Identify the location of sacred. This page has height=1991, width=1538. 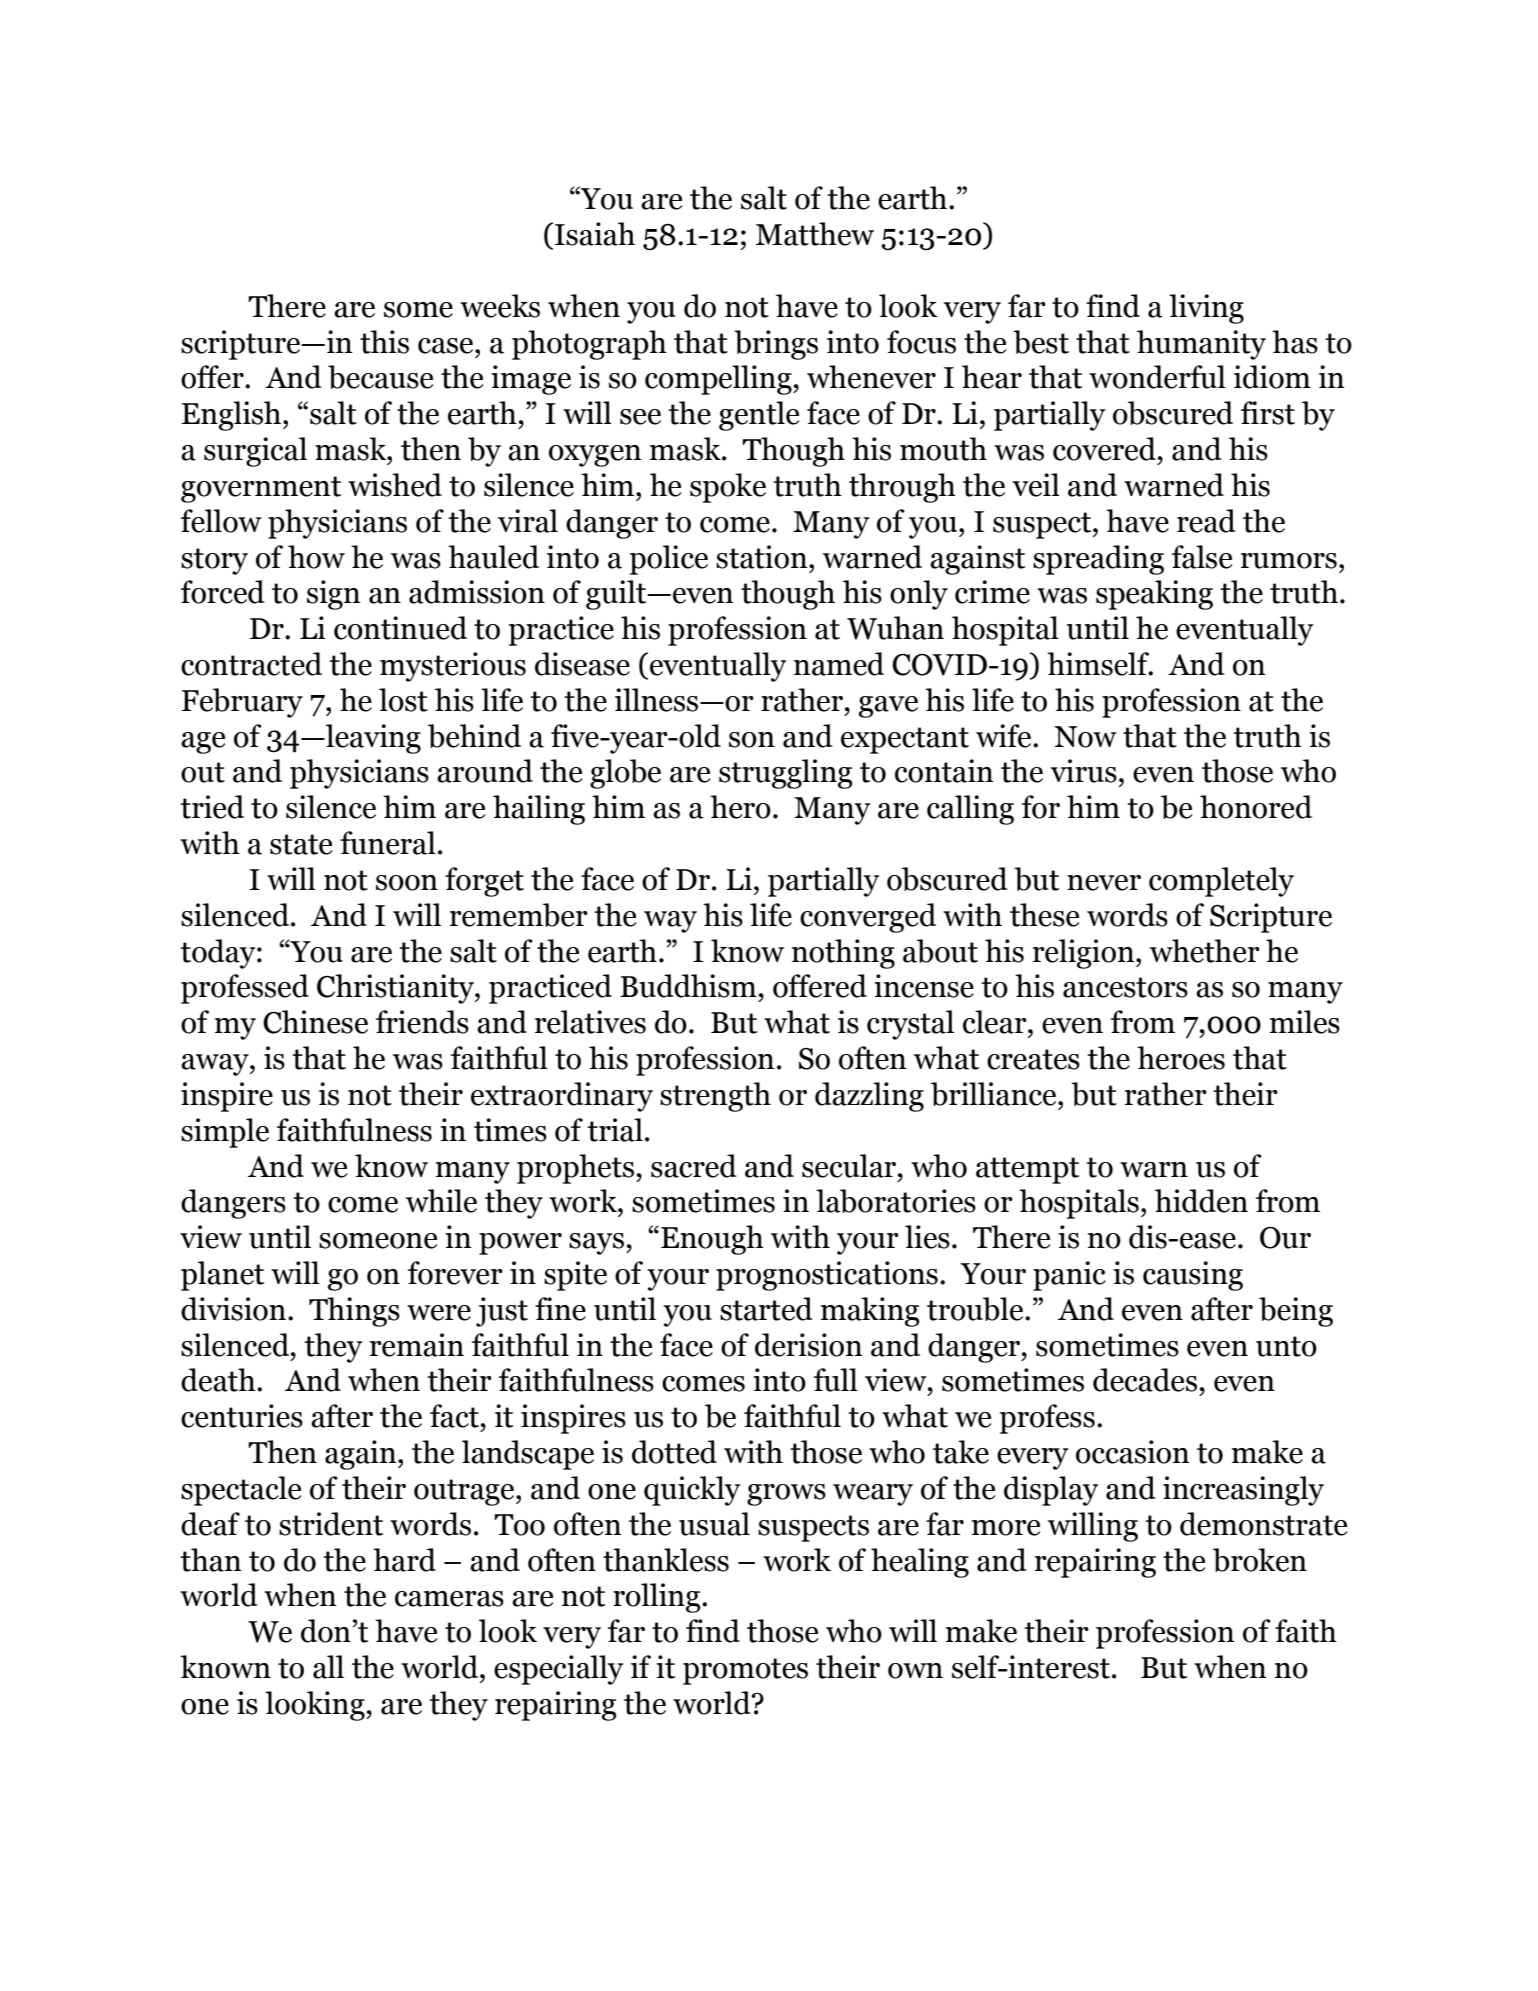
(694, 1166).
